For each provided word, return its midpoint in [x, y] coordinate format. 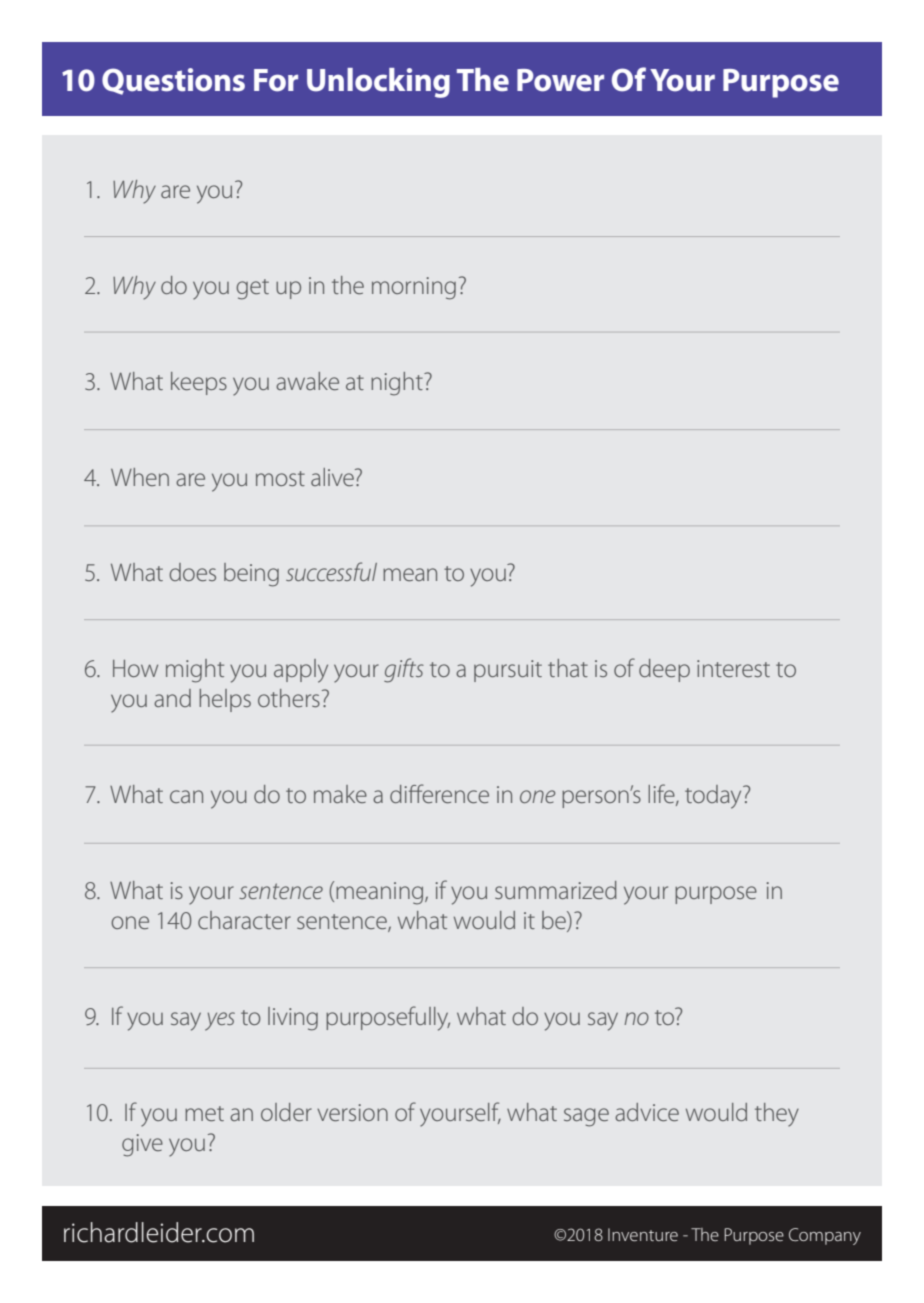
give [142, 1145]
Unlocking [378, 83]
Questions [173, 81]
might [195, 671]
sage [586, 1117]
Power [560, 80]
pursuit [508, 671]
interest [733, 668]
